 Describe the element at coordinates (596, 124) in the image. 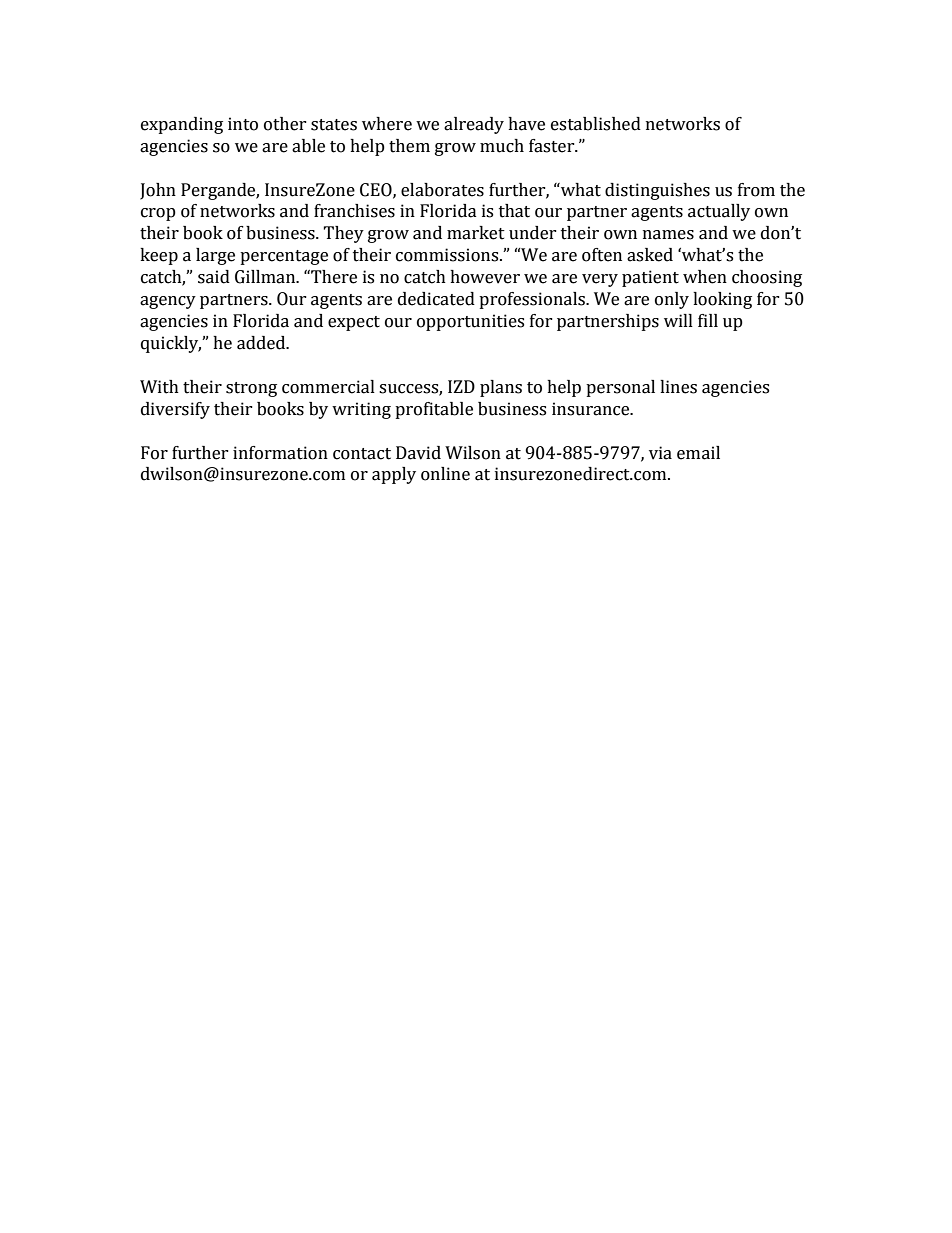

I see `established` at that location.
